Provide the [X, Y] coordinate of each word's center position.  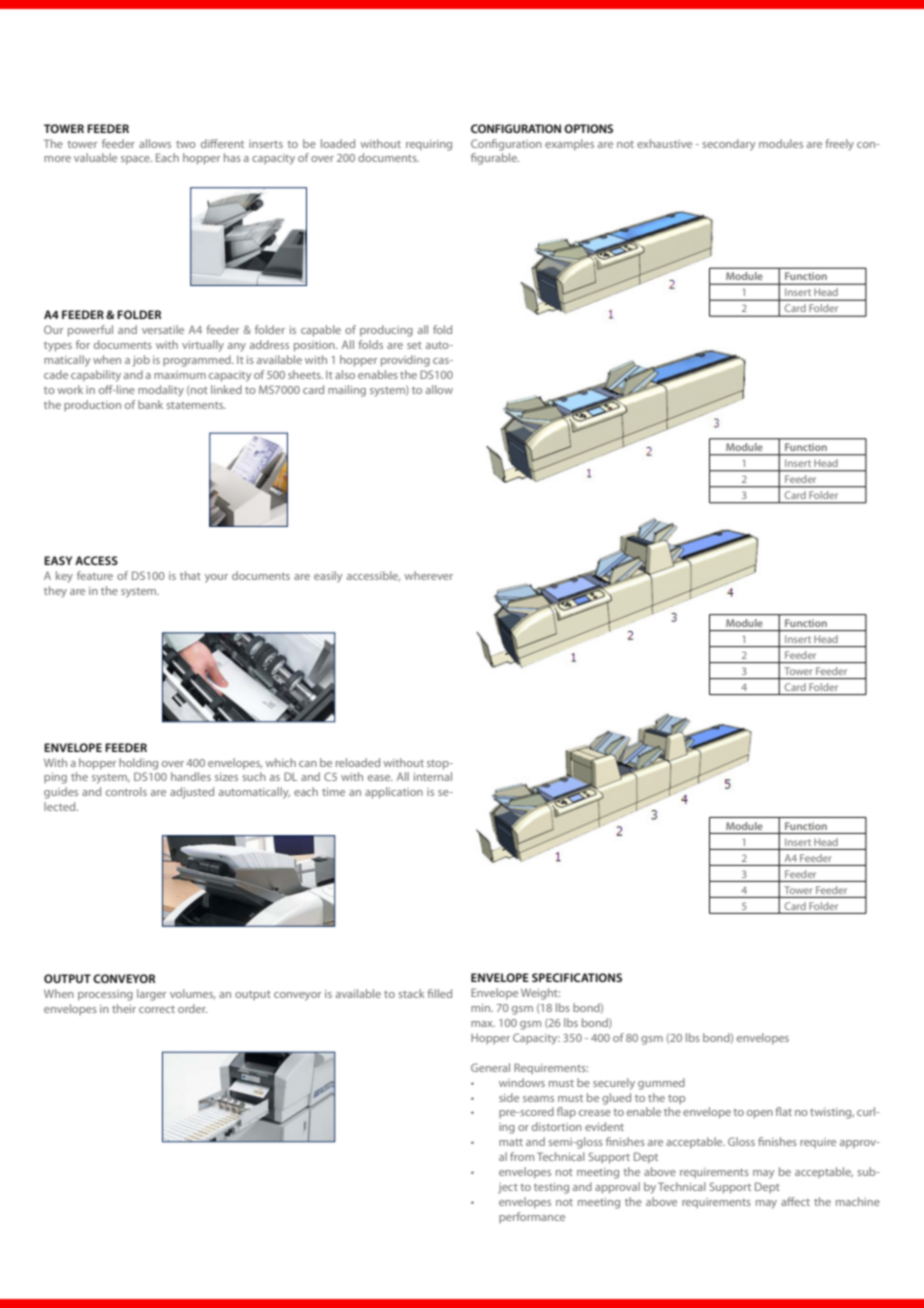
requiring [429, 145]
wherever [428, 575]
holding [138, 764]
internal [433, 776]
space [136, 160]
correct [157, 1009]
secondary [728, 145]
